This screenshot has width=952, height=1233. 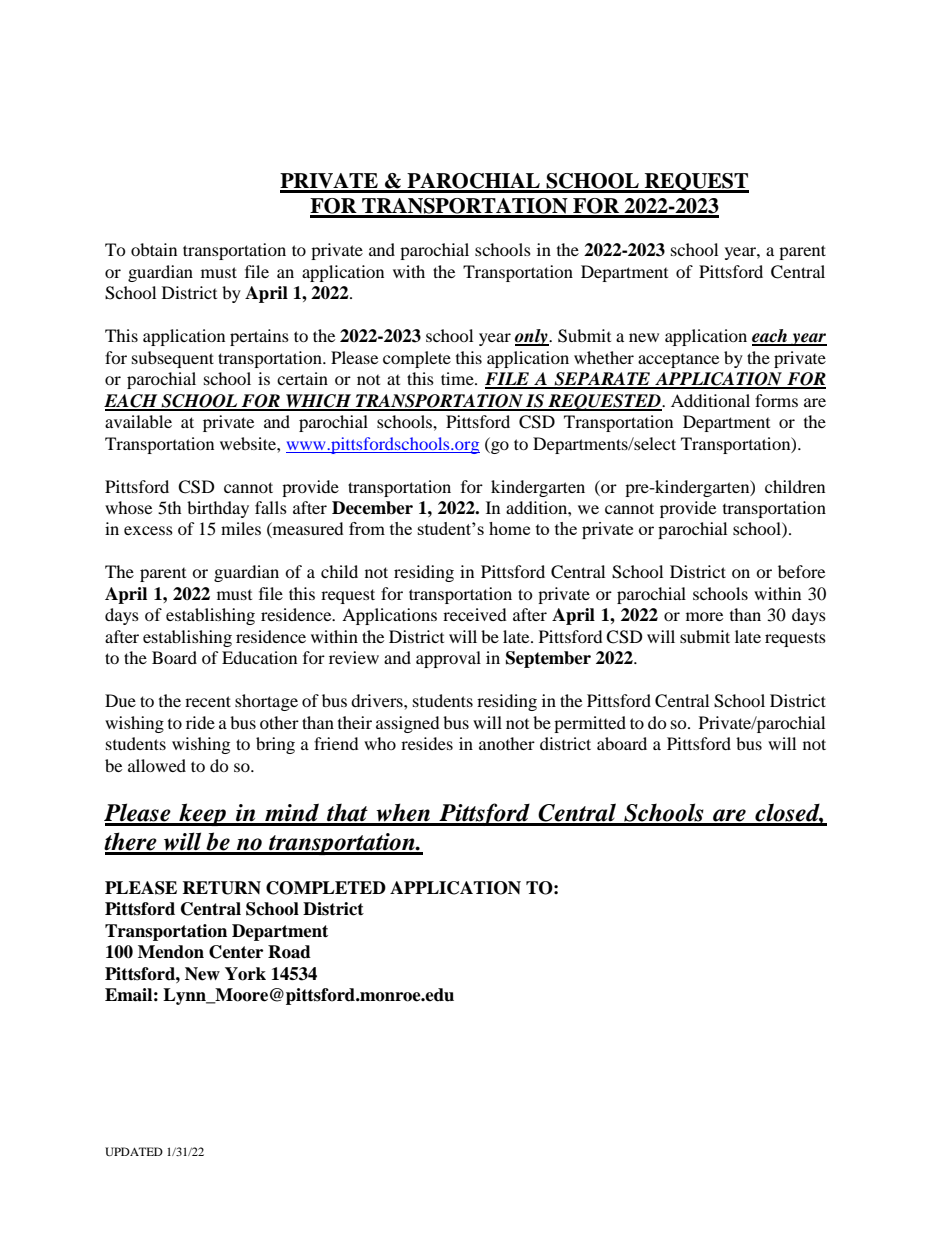 What do you see at coordinates (448, 659) in the screenshot?
I see `approval` at bounding box center [448, 659].
